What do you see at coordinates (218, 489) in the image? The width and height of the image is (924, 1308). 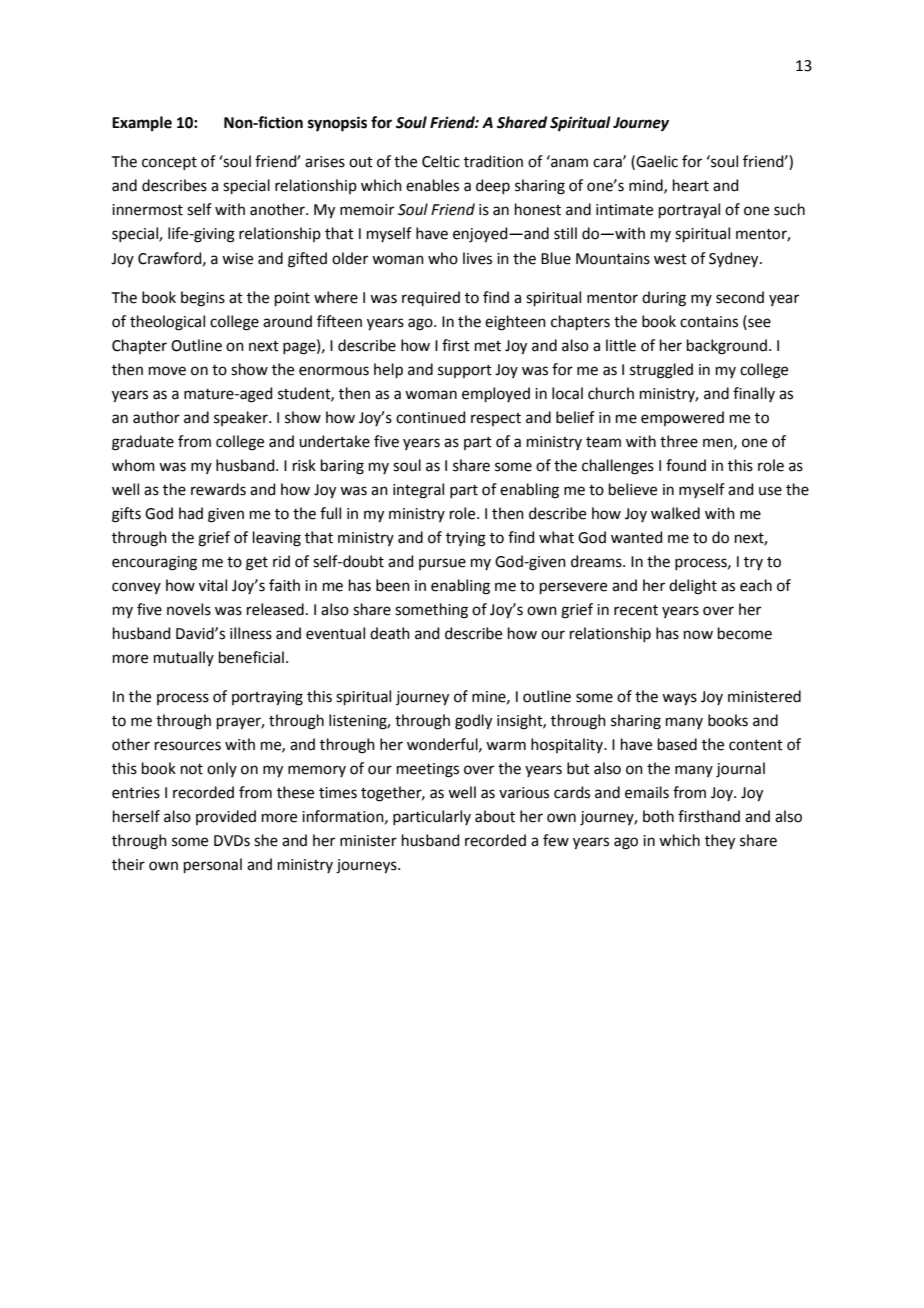 I see `rewards` at bounding box center [218, 489].
